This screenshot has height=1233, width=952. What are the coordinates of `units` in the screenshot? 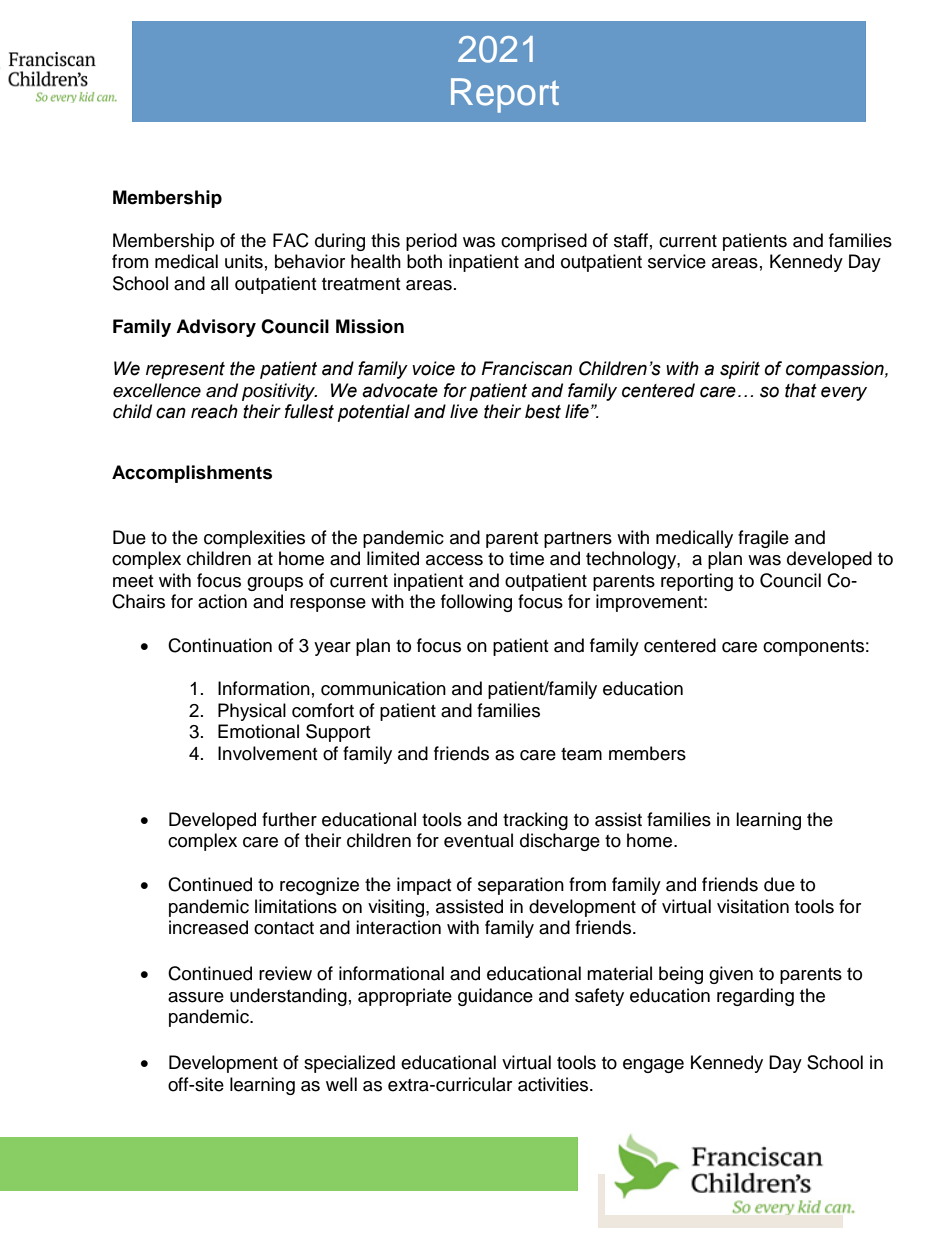 It's located at (244, 261).
